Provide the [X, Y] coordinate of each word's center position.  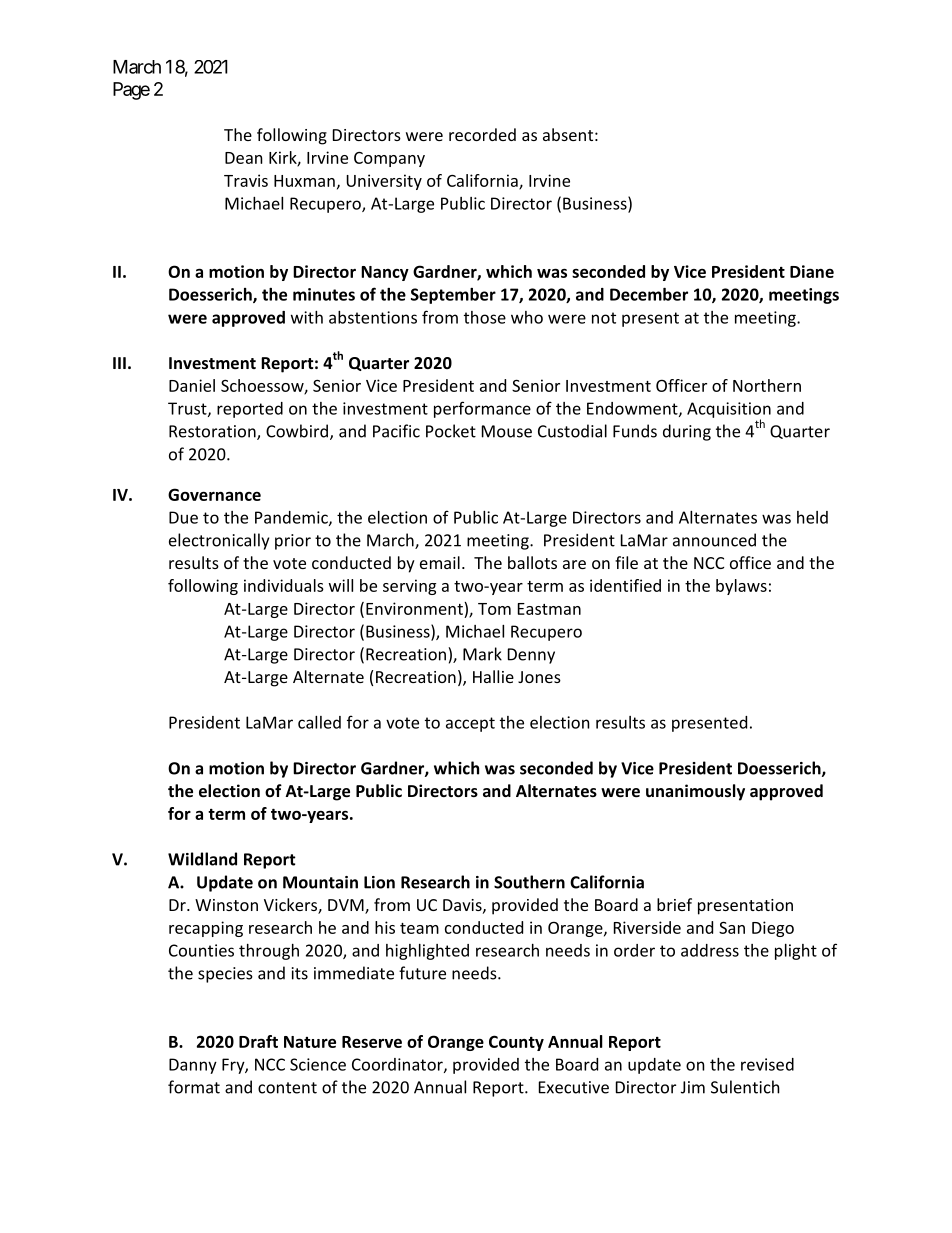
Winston [226, 905]
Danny [193, 1066]
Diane [812, 271]
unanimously [695, 792]
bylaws [741, 587]
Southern [529, 882]
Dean [244, 158]
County [516, 1043]
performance [482, 409]
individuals [284, 585]
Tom [494, 609]
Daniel [192, 385]
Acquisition [729, 411]
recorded [482, 134]
